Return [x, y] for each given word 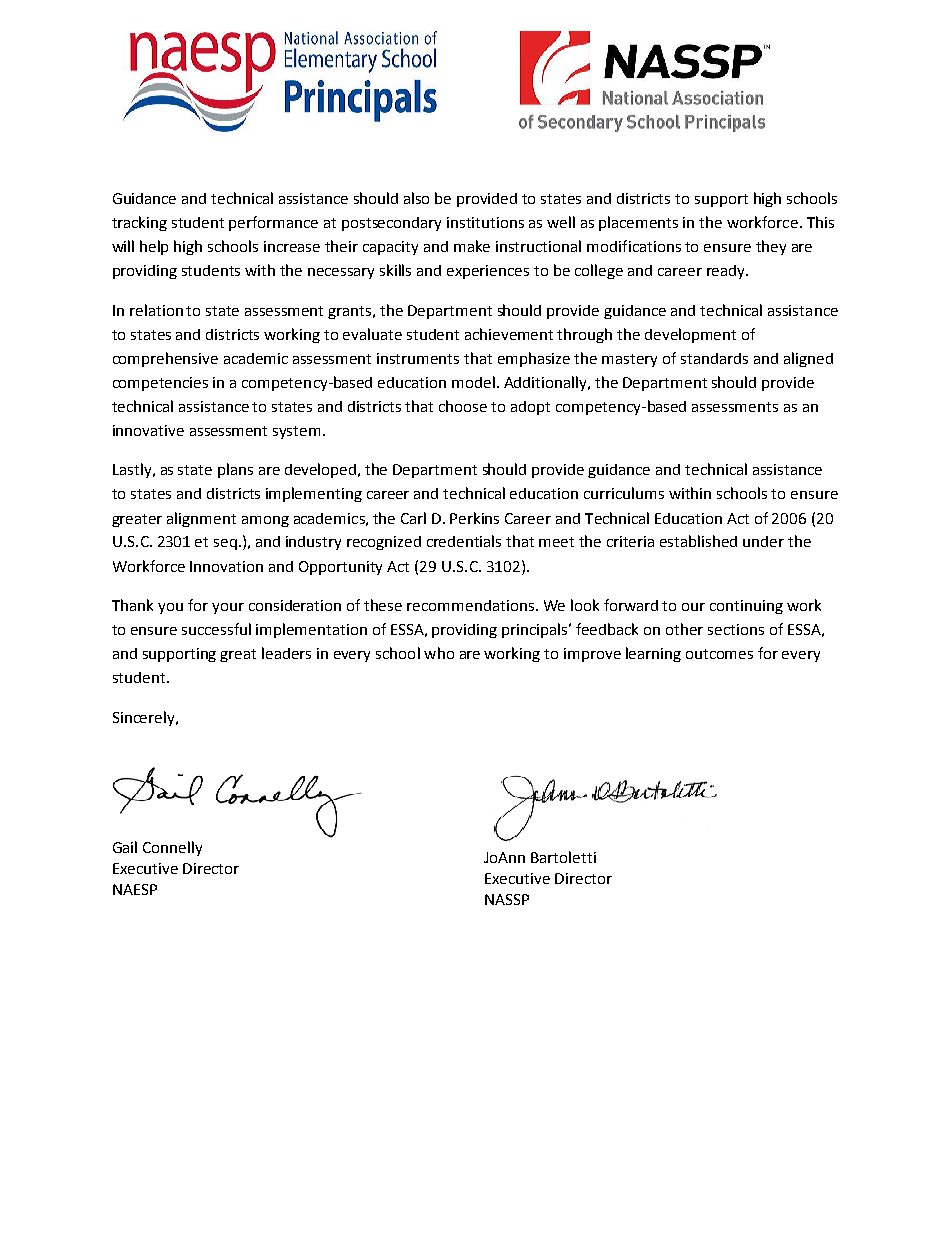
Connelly [172, 848]
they [771, 247]
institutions [485, 222]
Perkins [474, 518]
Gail [125, 847]
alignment [201, 519]
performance [273, 223]
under [763, 541]
